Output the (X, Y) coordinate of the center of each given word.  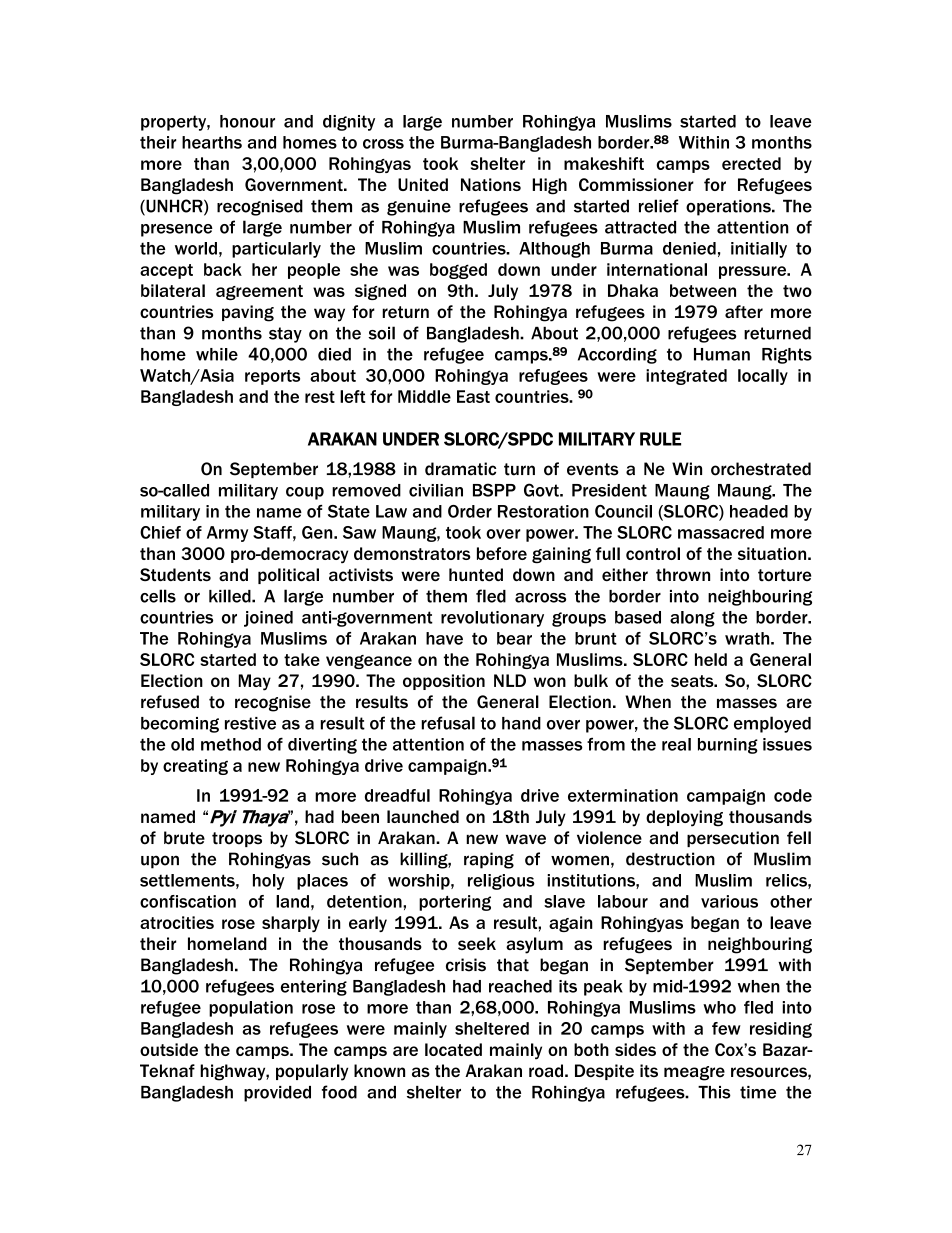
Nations (491, 184)
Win (687, 468)
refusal (448, 723)
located (453, 1049)
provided (277, 1094)
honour (247, 121)
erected (751, 163)
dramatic (460, 469)
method (231, 744)
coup (305, 493)
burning (728, 746)
